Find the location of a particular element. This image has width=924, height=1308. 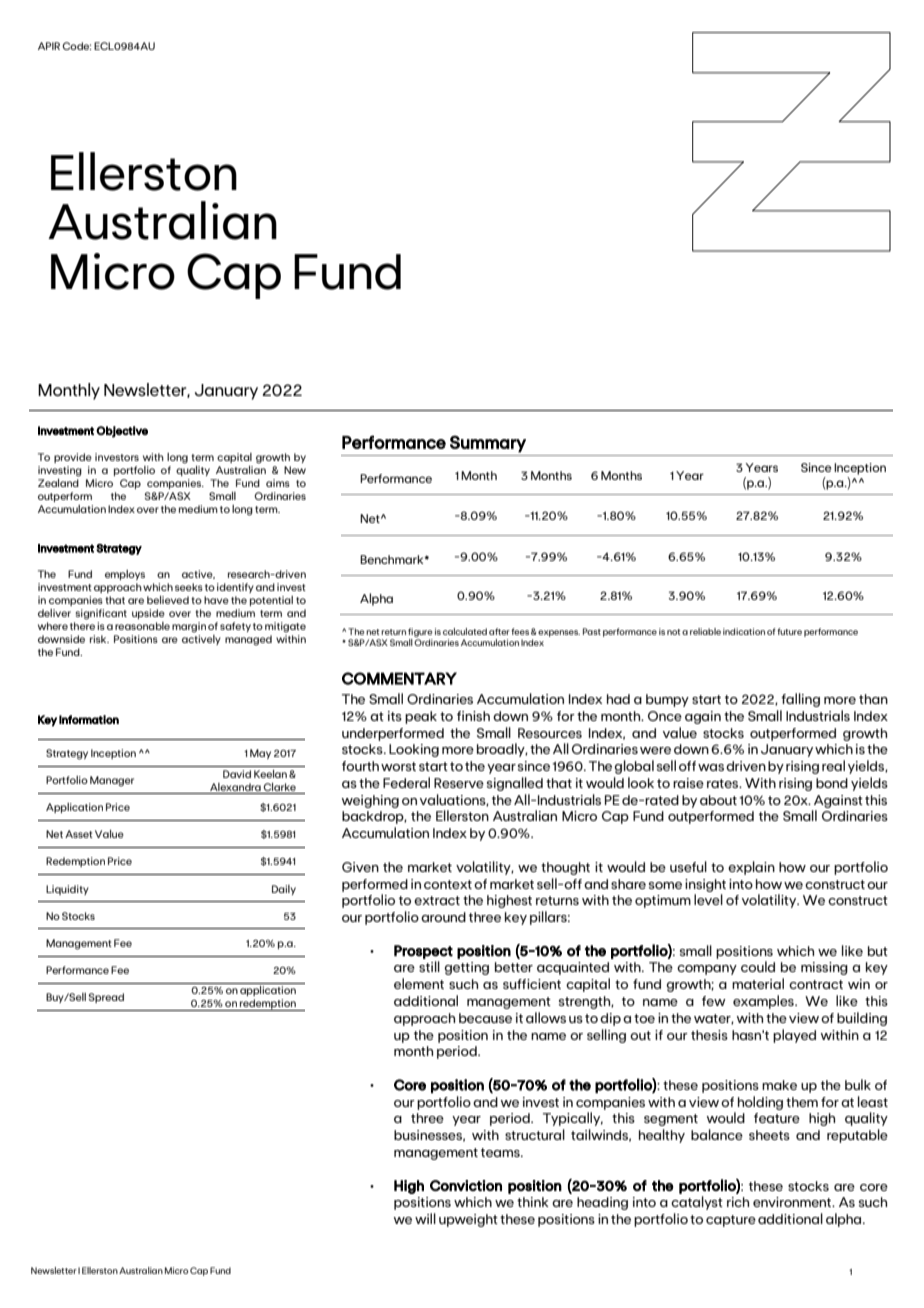

finish is located at coordinates (473, 716).
